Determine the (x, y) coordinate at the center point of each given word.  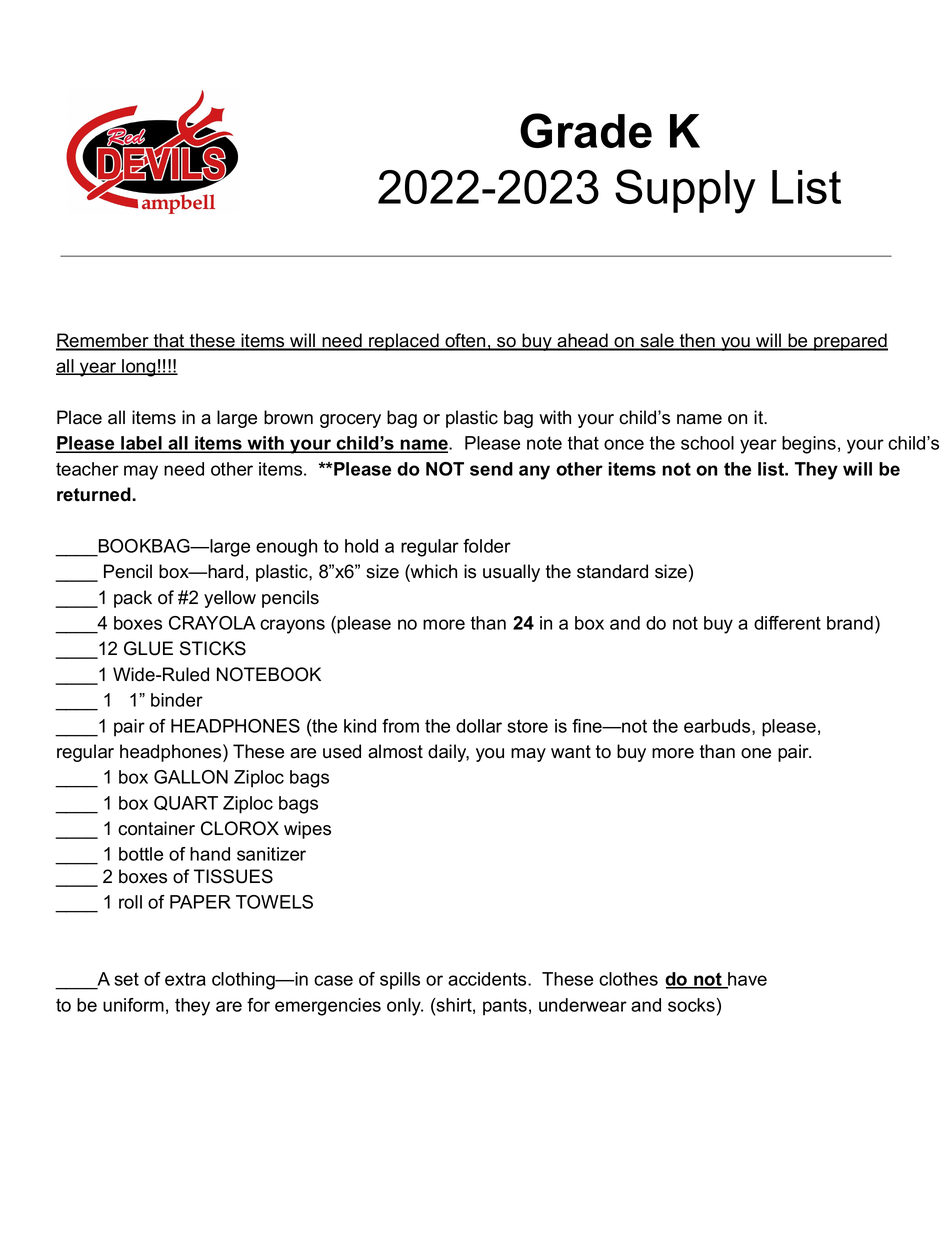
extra (185, 979)
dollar (479, 726)
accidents (488, 979)
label (141, 444)
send (491, 469)
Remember (103, 341)
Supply (685, 191)
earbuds (717, 726)
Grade (586, 130)
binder (177, 700)
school (707, 443)
